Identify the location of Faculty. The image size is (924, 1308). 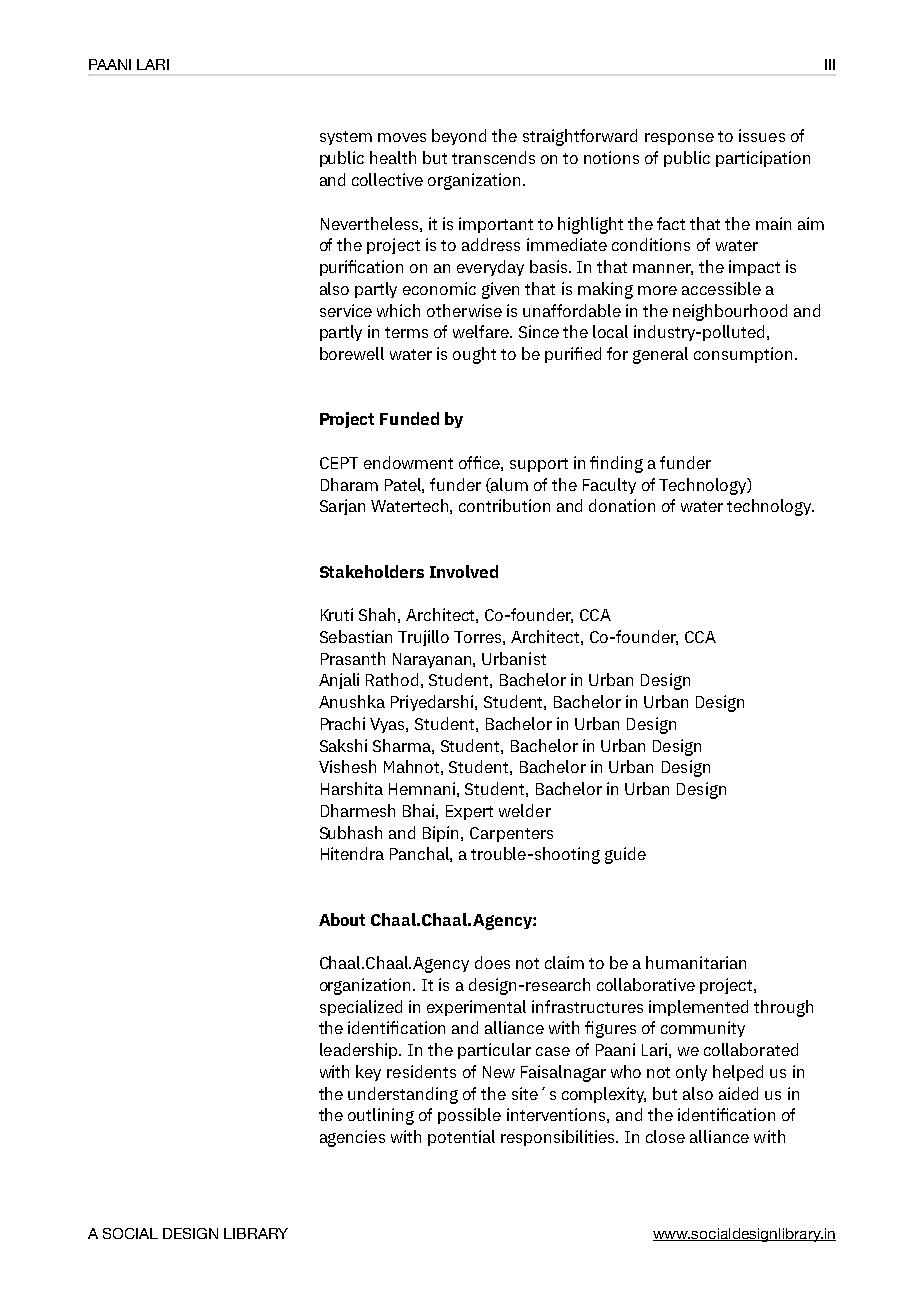
(609, 486).
